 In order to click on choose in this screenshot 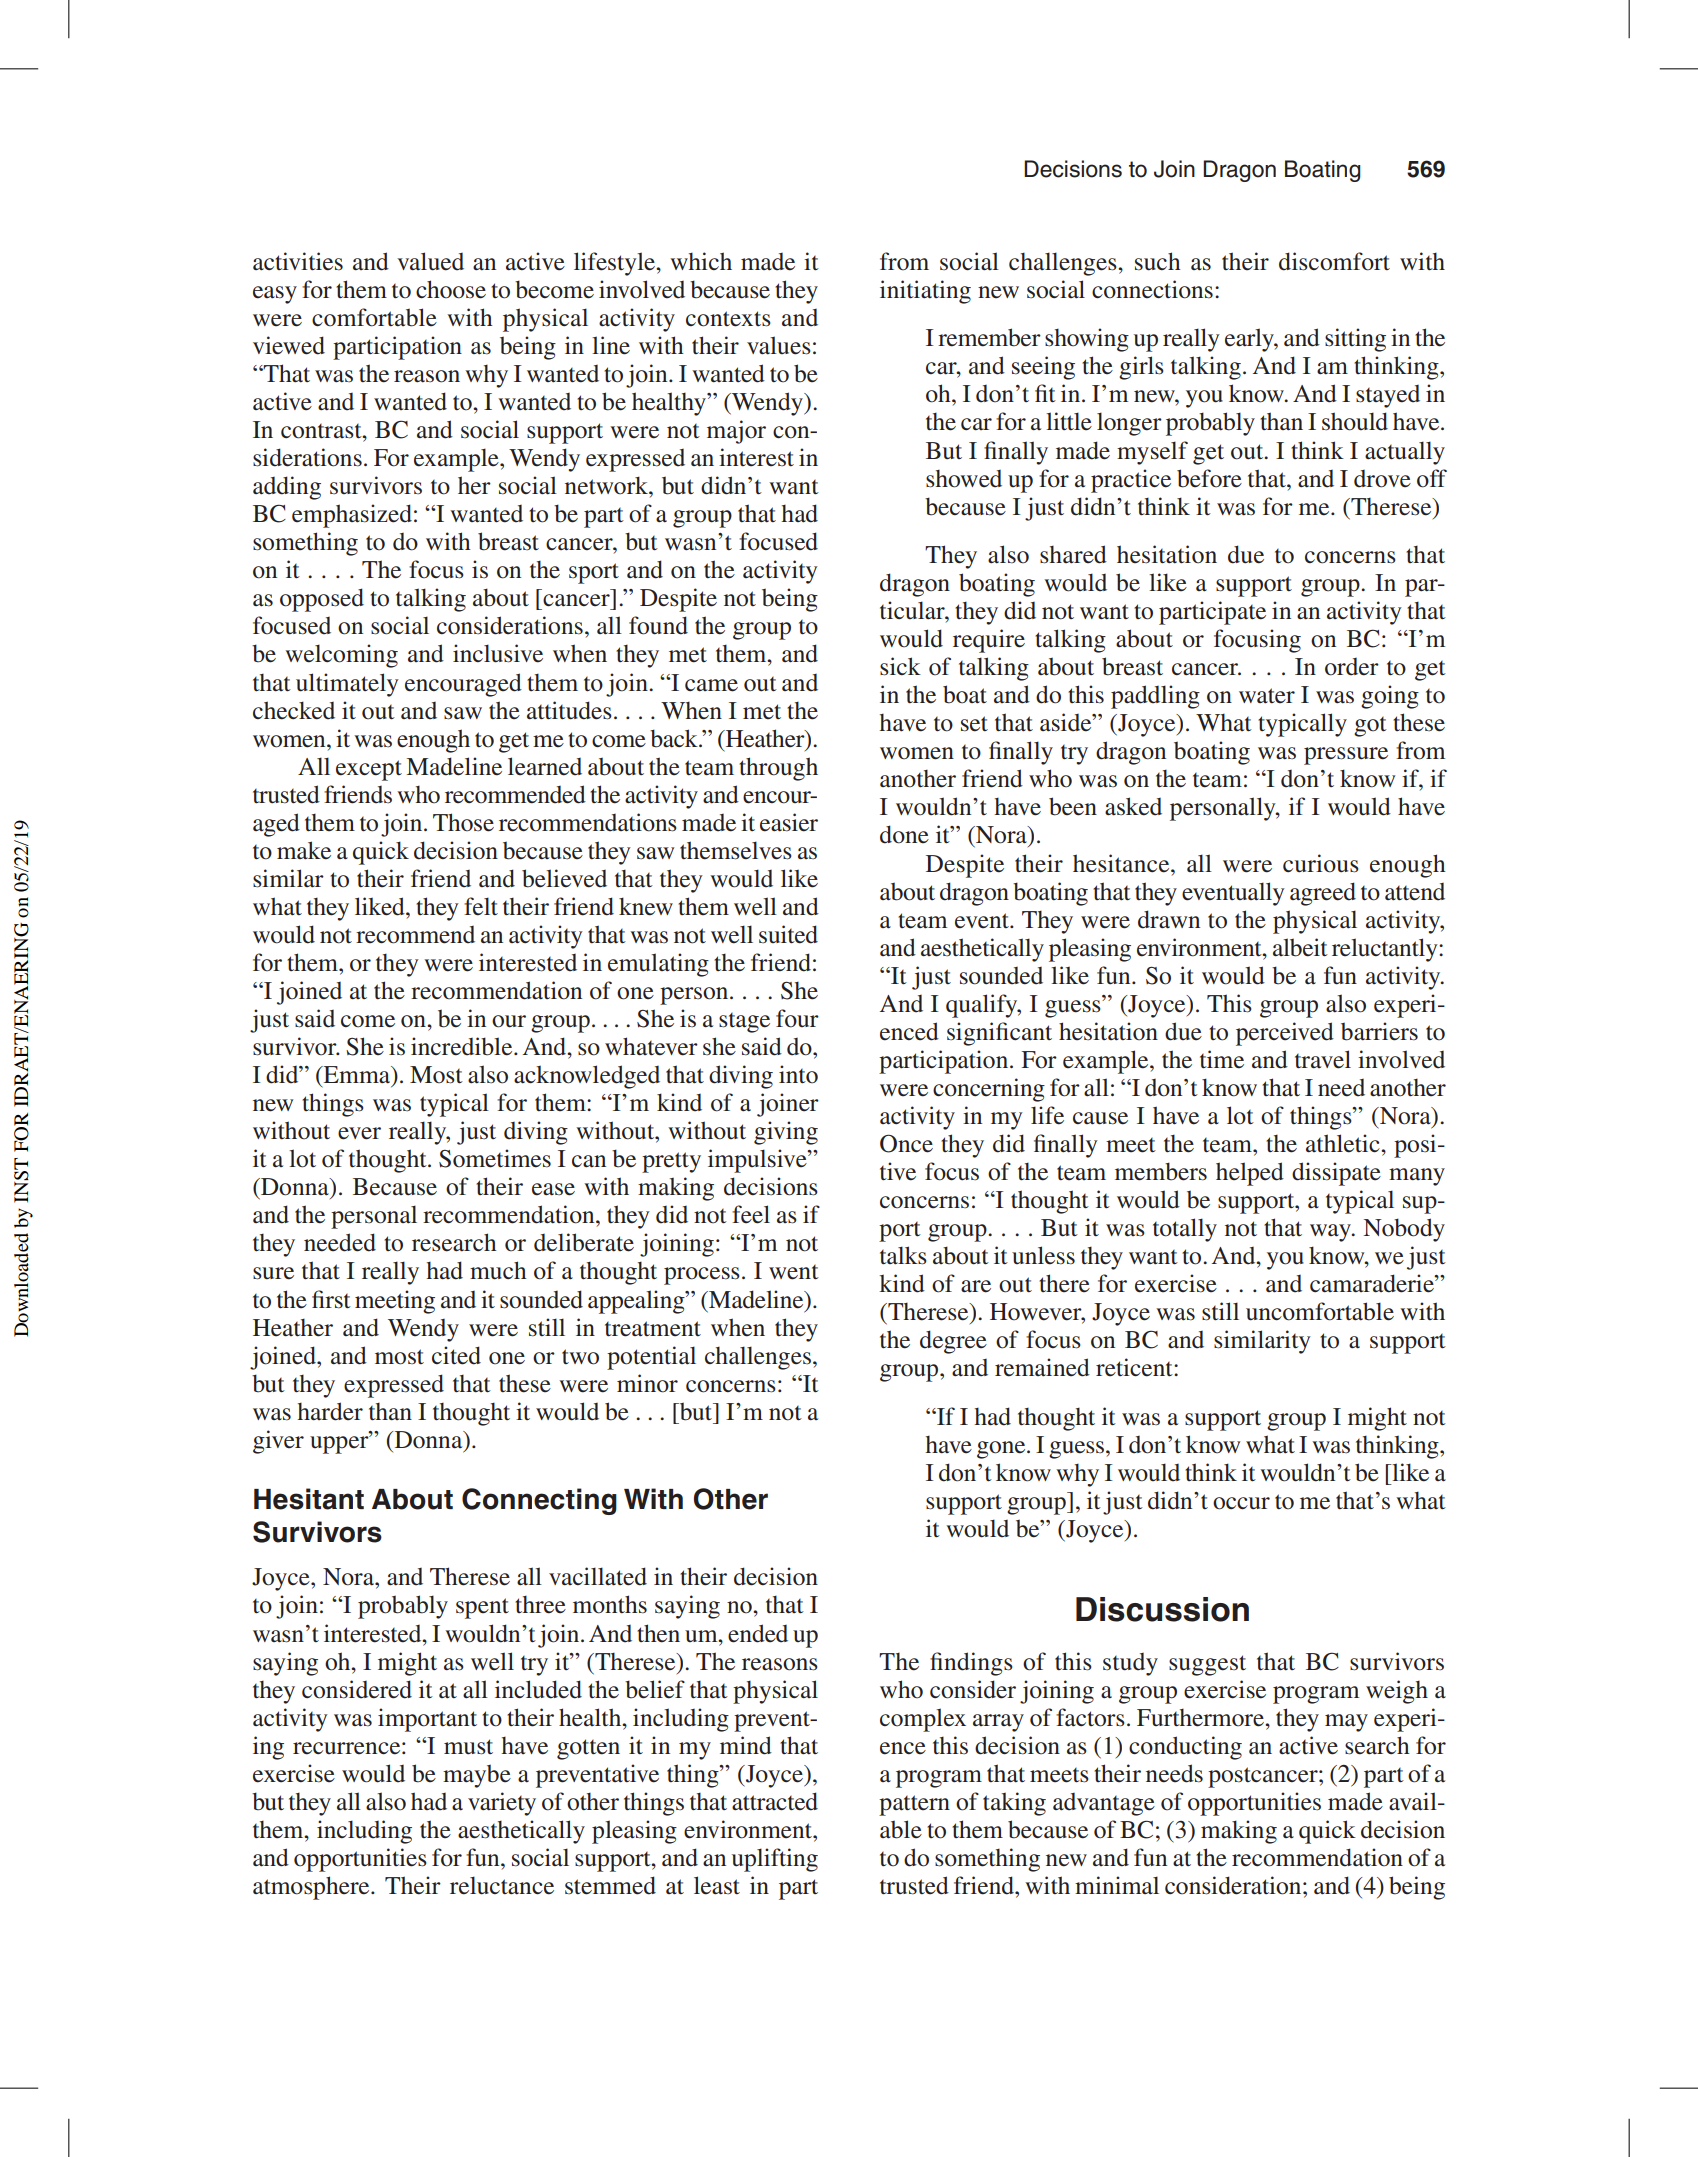, I will do `click(451, 289)`.
